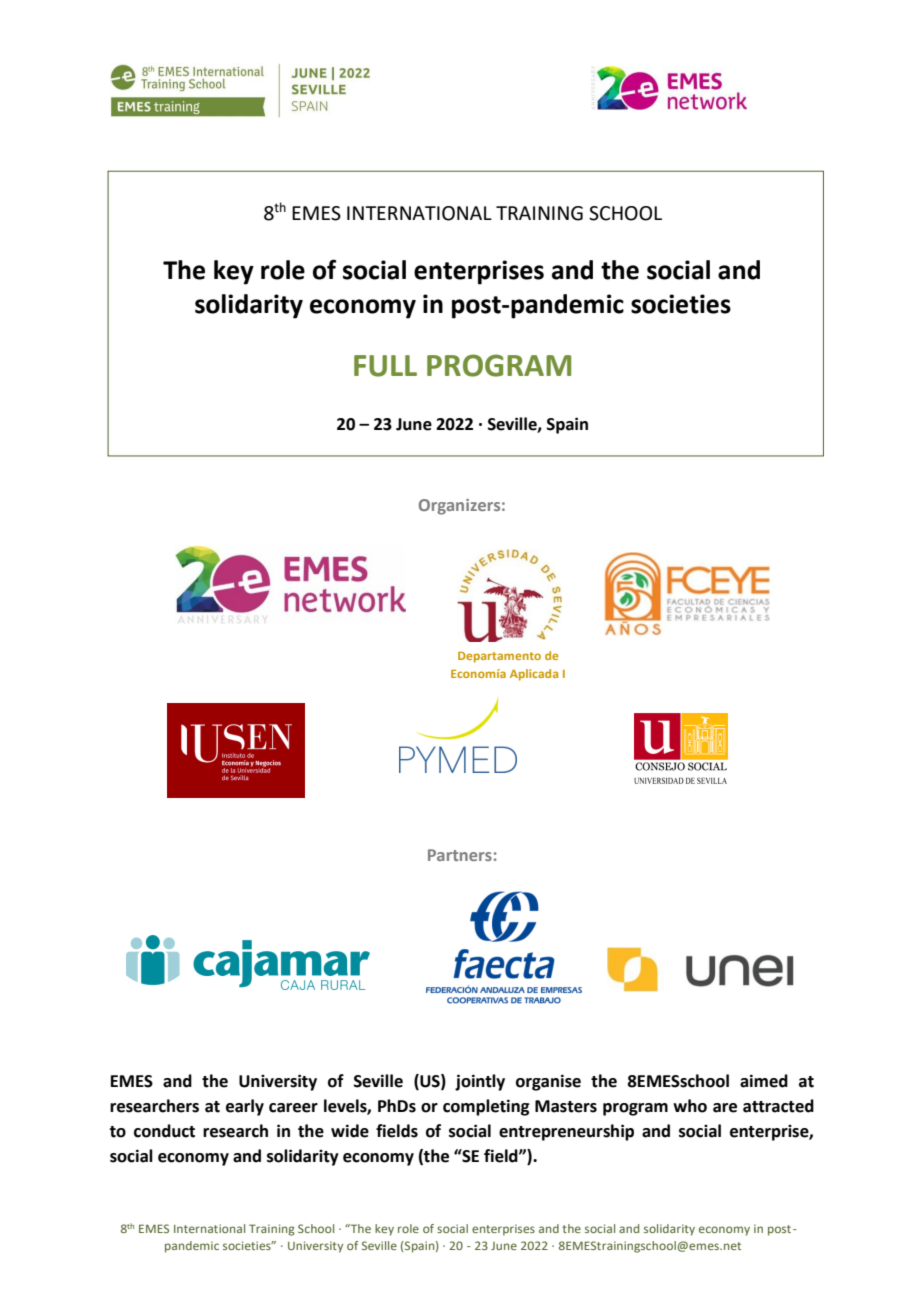 The height and width of the image is (1309, 924). Describe the element at coordinates (385, 366) in the image. I see `FULL` at that location.
